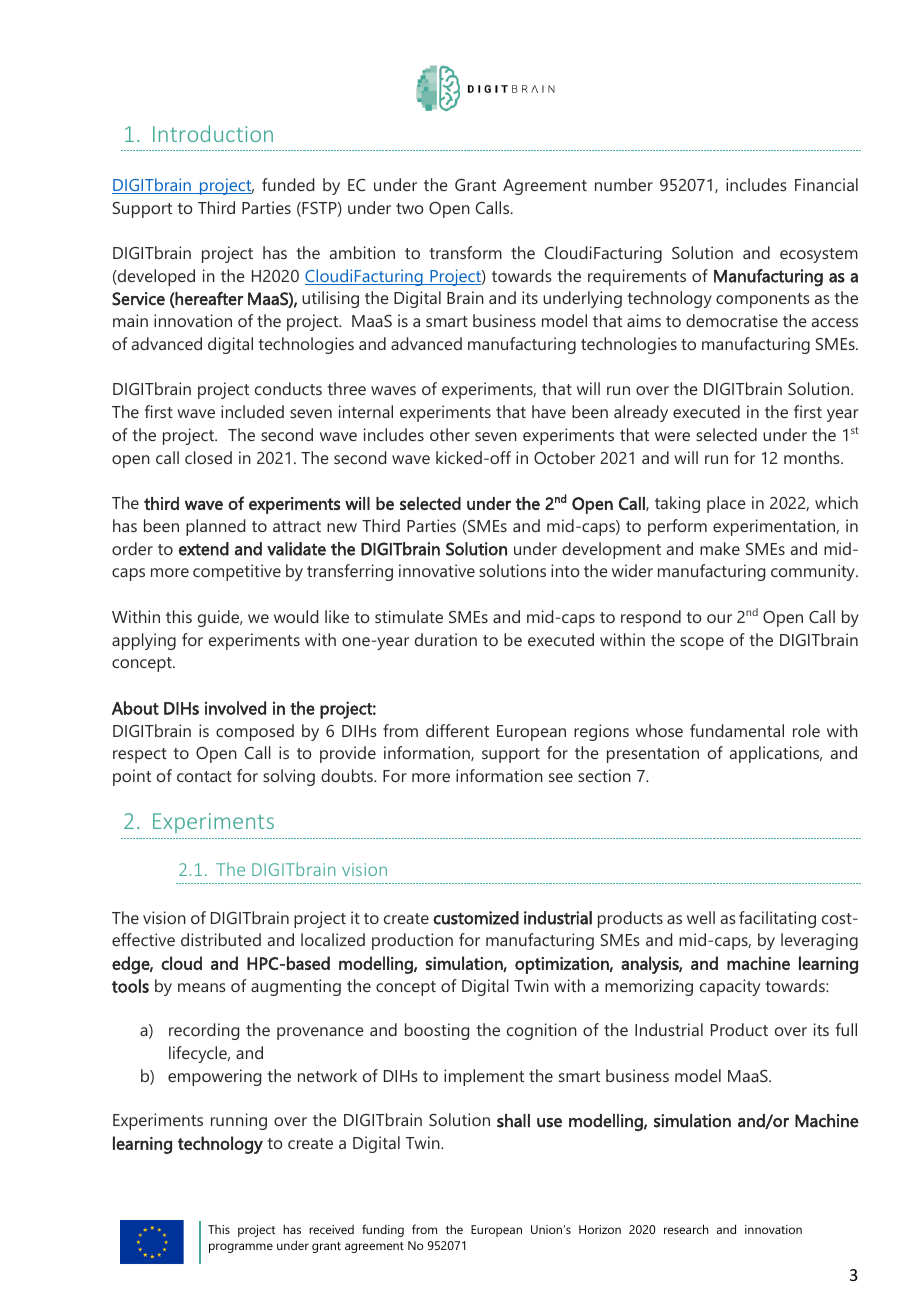 Image resolution: width=924 pixels, height=1309 pixels. I want to click on Introduction, so click(213, 133).
